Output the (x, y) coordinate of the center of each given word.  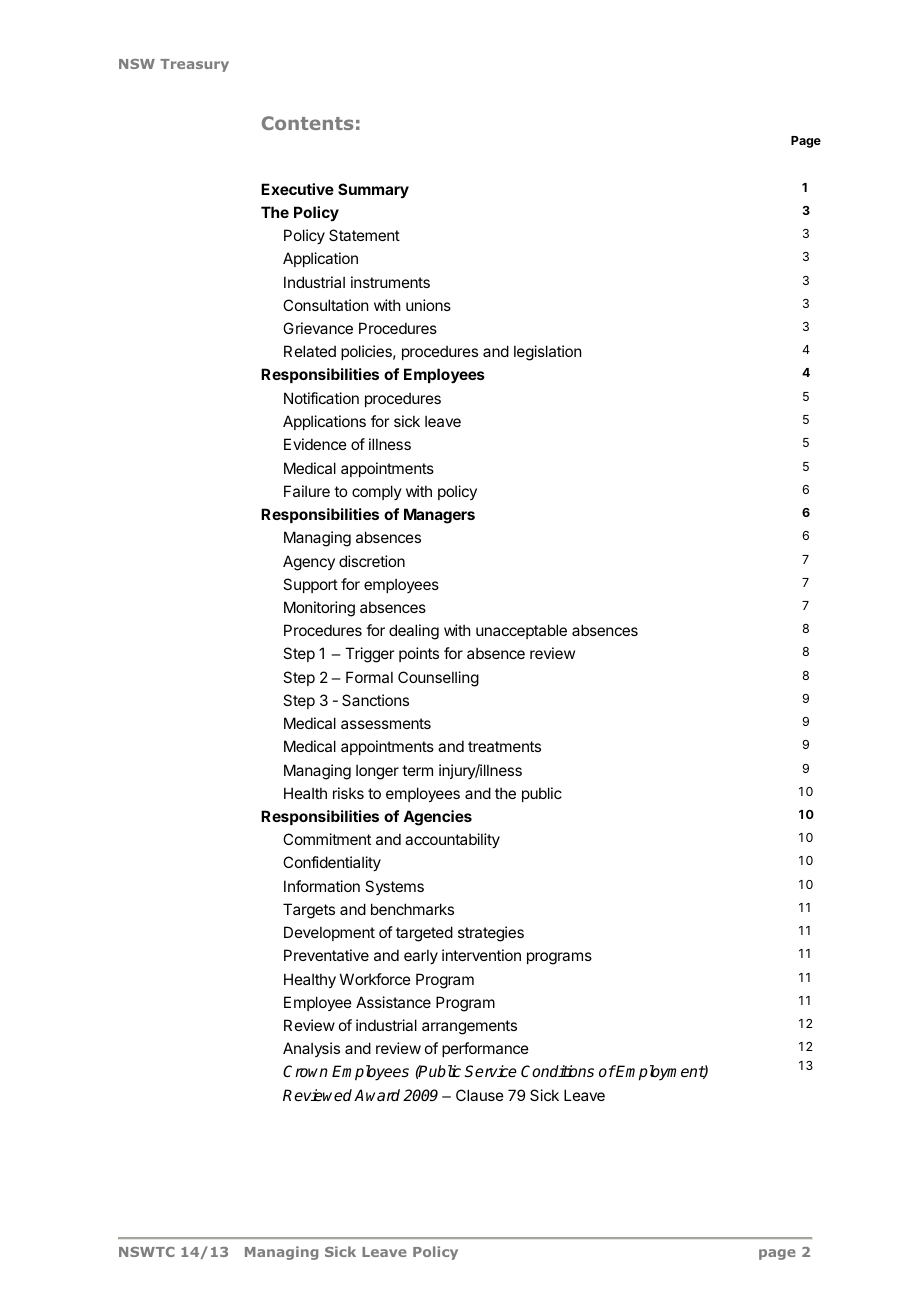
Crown (305, 1071)
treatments (504, 746)
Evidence (315, 444)
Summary (373, 190)
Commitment (327, 839)
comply (377, 492)
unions (428, 305)
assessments (386, 723)
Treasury (194, 65)
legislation (547, 353)
